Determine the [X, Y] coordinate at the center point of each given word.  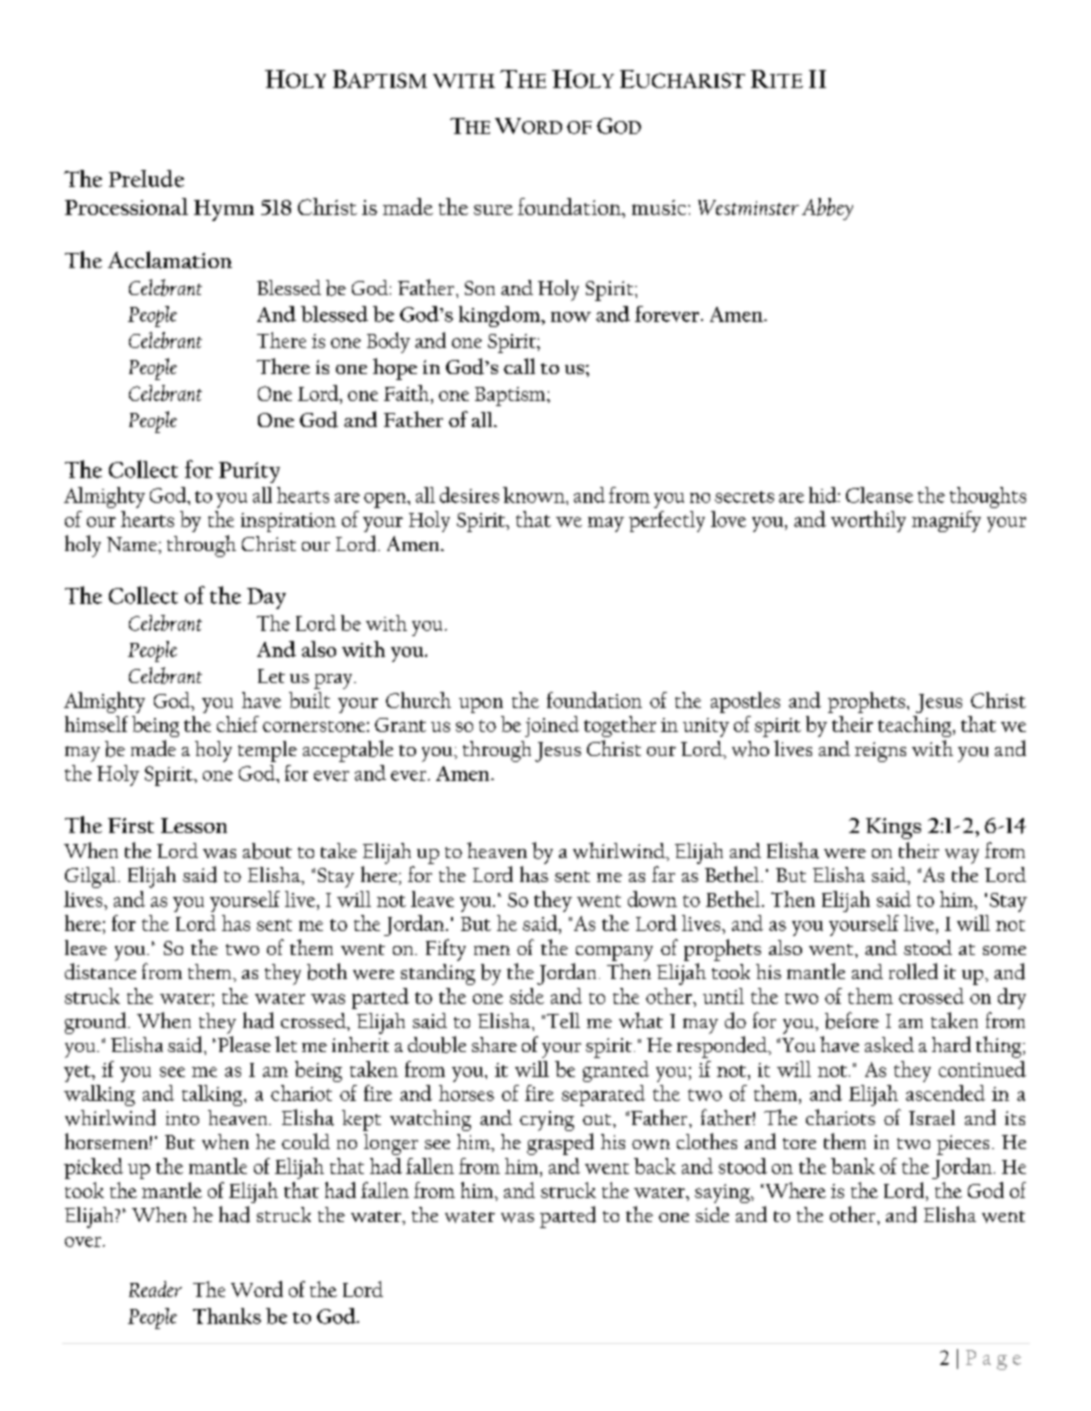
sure [493, 210]
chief [238, 724]
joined [552, 726]
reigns [880, 752]
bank [853, 1166]
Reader [155, 1289]
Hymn [224, 210]
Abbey [827, 209]
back [655, 1166]
